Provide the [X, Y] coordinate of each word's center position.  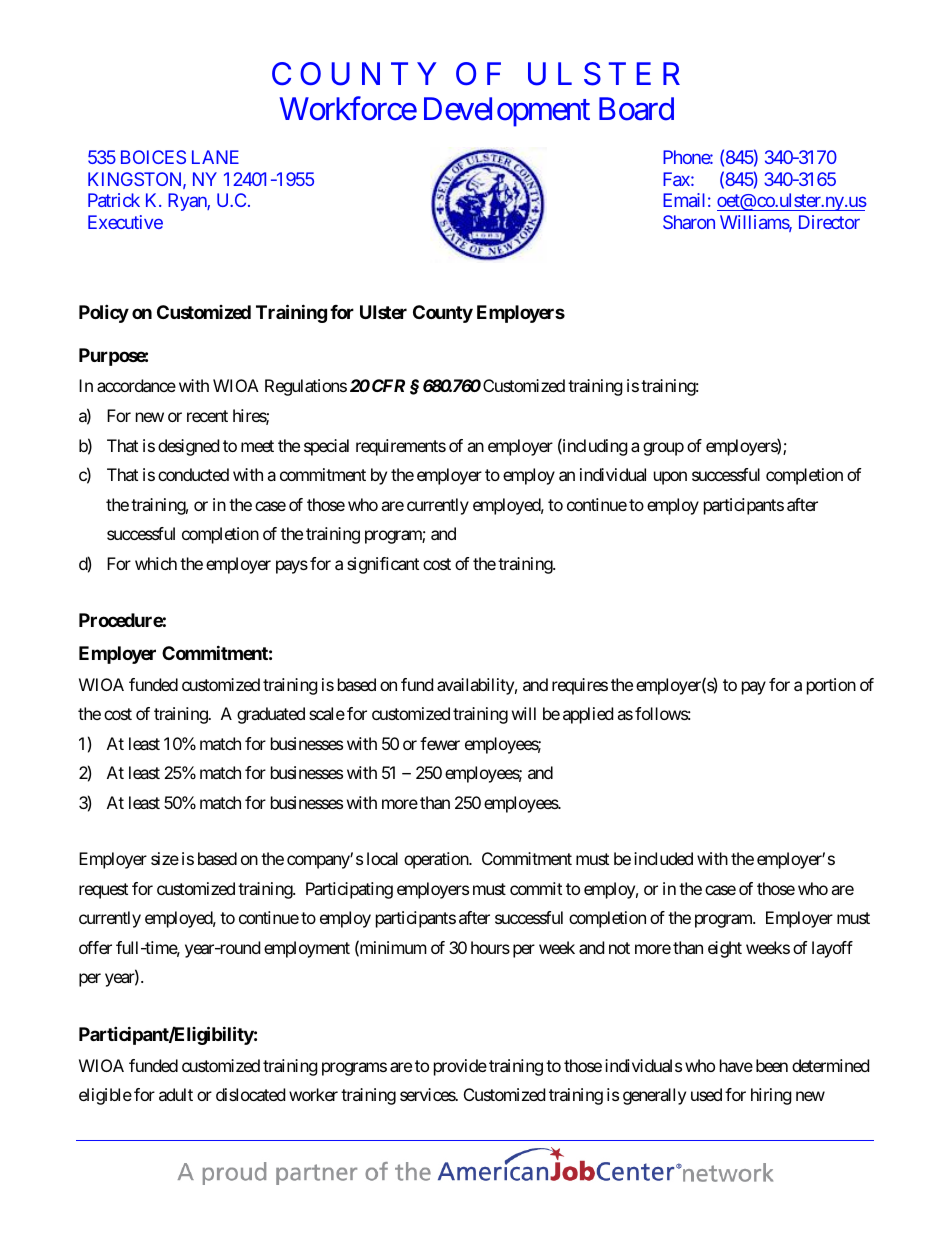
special [326, 447]
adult [176, 1094]
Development [507, 112]
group [663, 449]
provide [460, 1067]
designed [188, 447]
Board [636, 109]
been [772, 1065]
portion [831, 686]
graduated [271, 715]
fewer [440, 743]
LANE [215, 157]
